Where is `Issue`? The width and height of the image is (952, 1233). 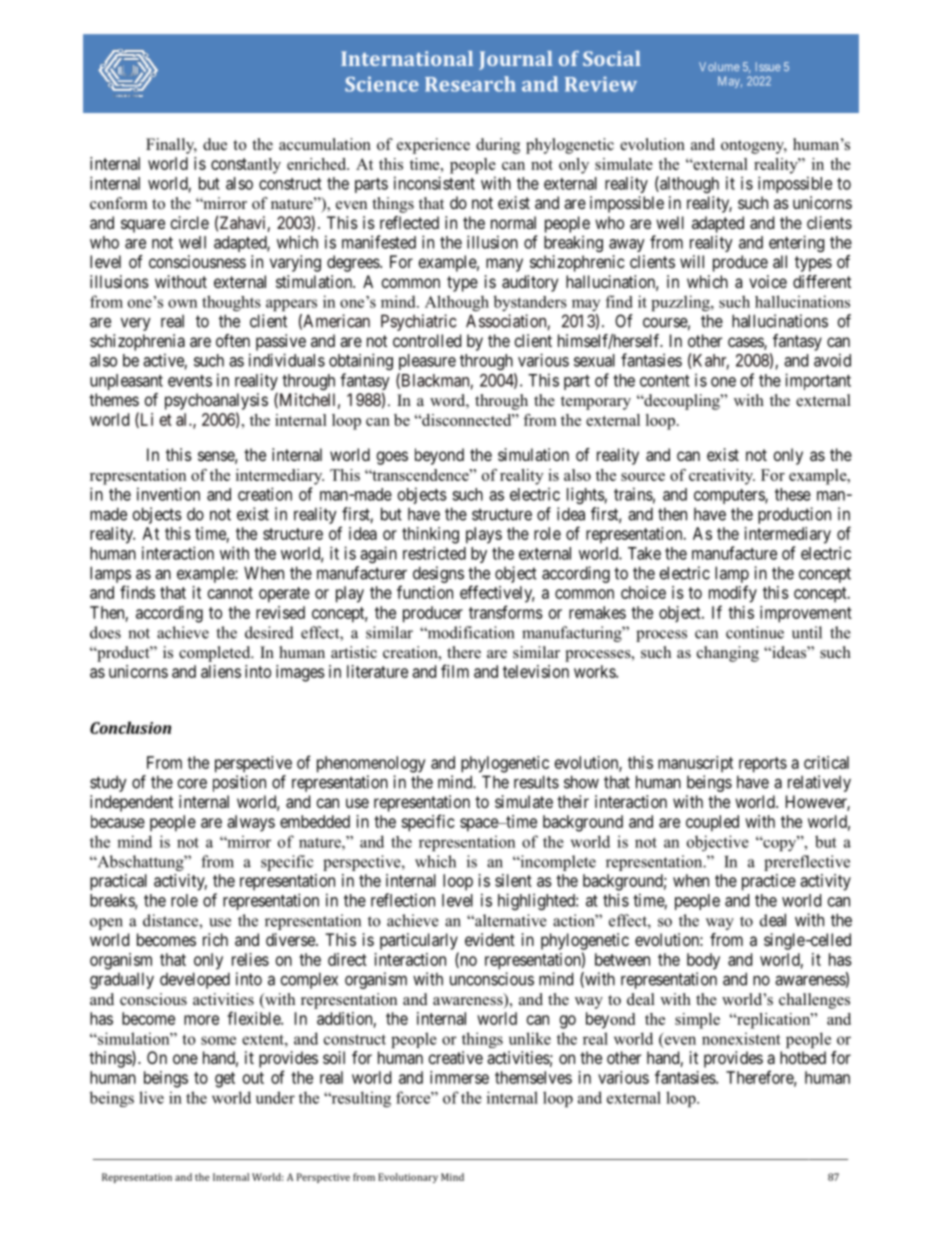
Issue is located at coordinates (768, 66).
